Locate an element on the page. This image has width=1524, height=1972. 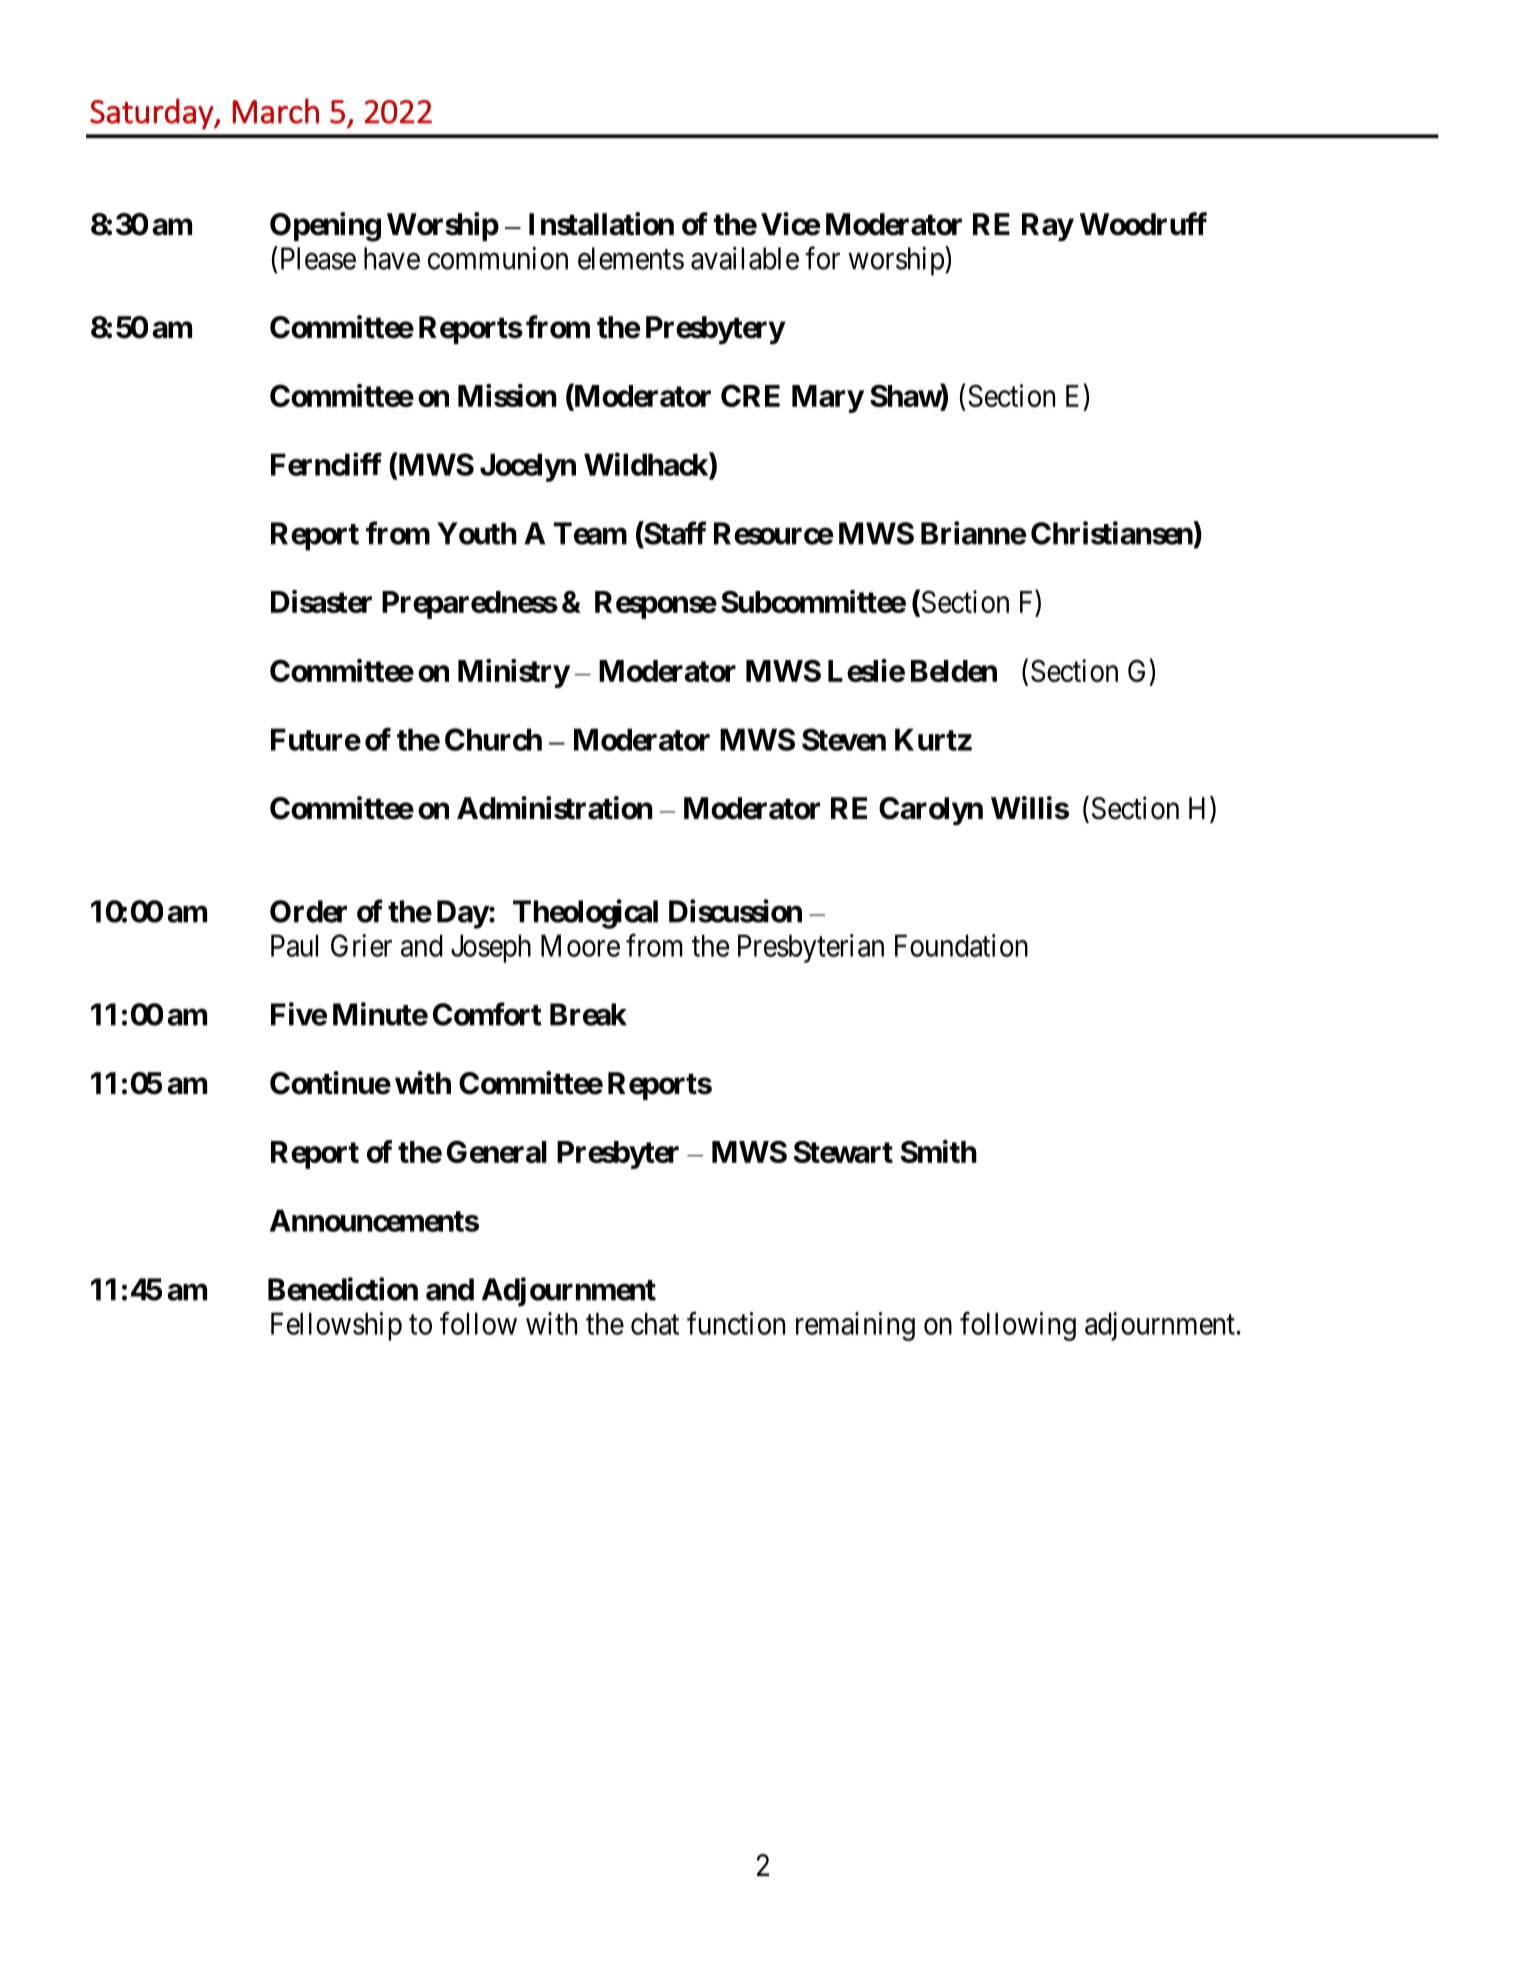
Benediction is located at coordinates (343, 1289).
